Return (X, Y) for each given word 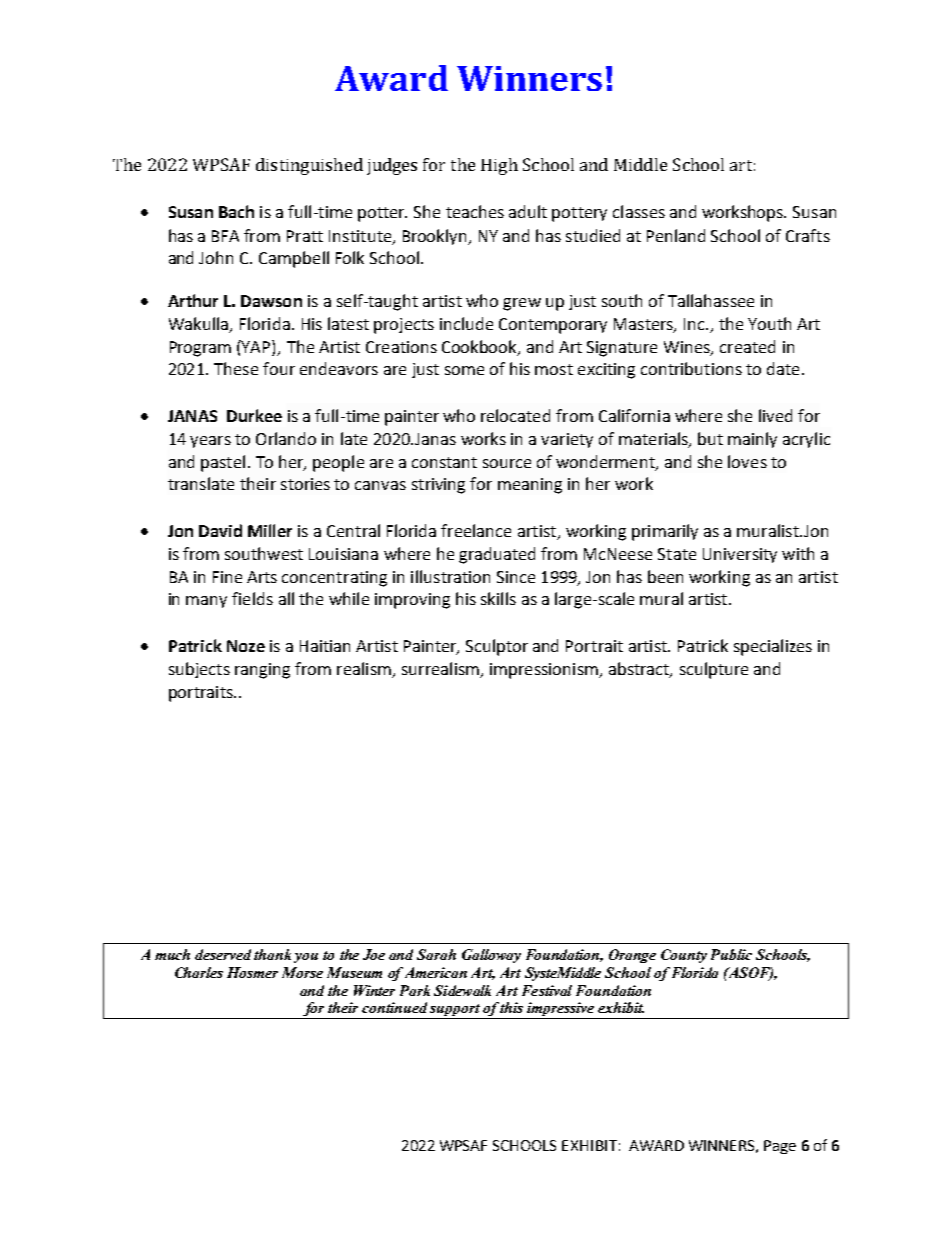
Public (731, 954)
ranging (262, 671)
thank (272, 954)
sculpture (714, 670)
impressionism (545, 671)
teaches (475, 211)
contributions (691, 368)
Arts (262, 577)
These (236, 368)
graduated (497, 555)
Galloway (491, 956)
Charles (199, 972)
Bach (236, 211)
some (464, 370)
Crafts (808, 235)
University (740, 555)
